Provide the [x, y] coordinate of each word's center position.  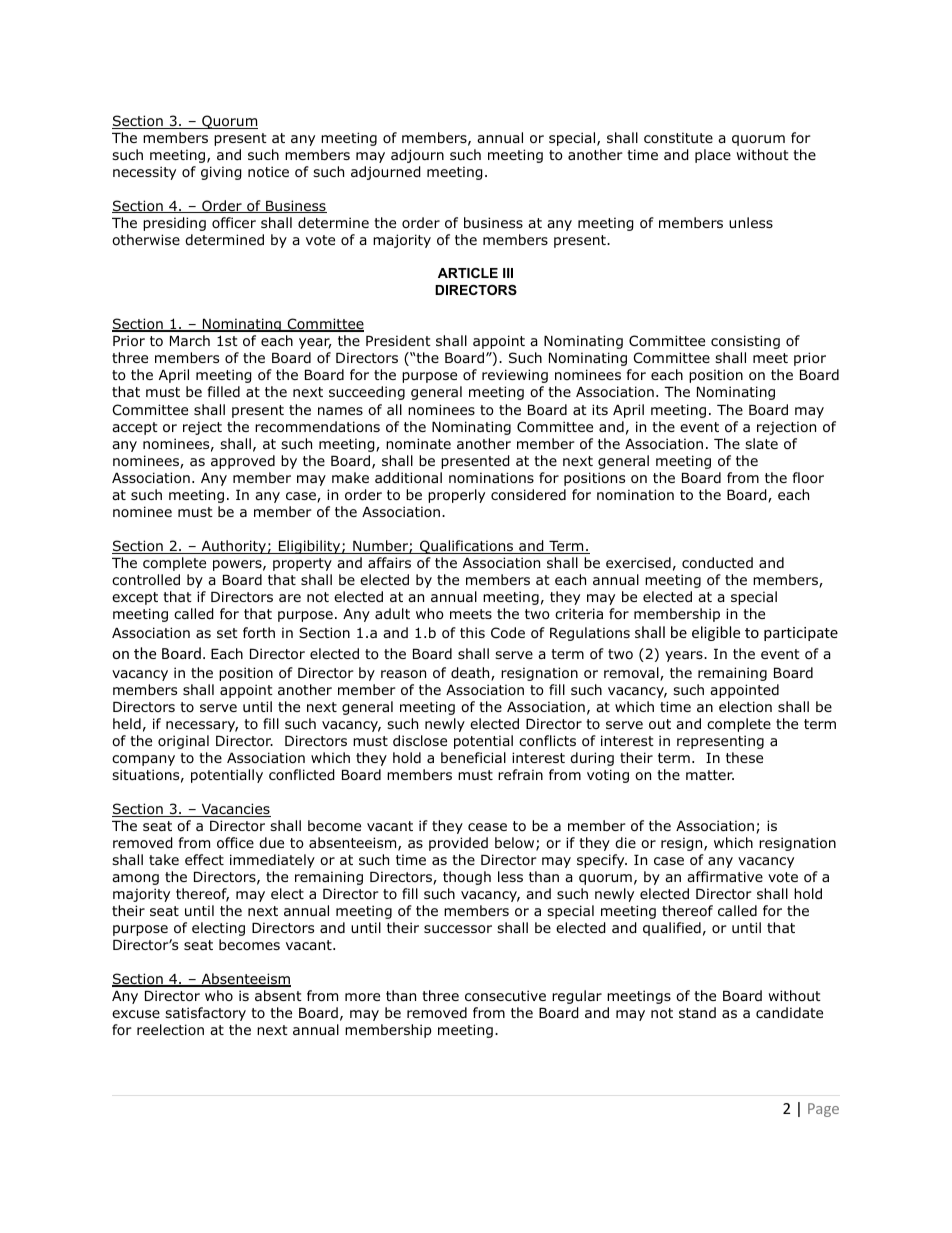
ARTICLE [468, 273]
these [744, 757]
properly [456, 496]
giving [221, 173]
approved [243, 462]
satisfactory [205, 1014]
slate [761, 443]
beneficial [473, 757]
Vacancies [235, 810]
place [713, 156]
